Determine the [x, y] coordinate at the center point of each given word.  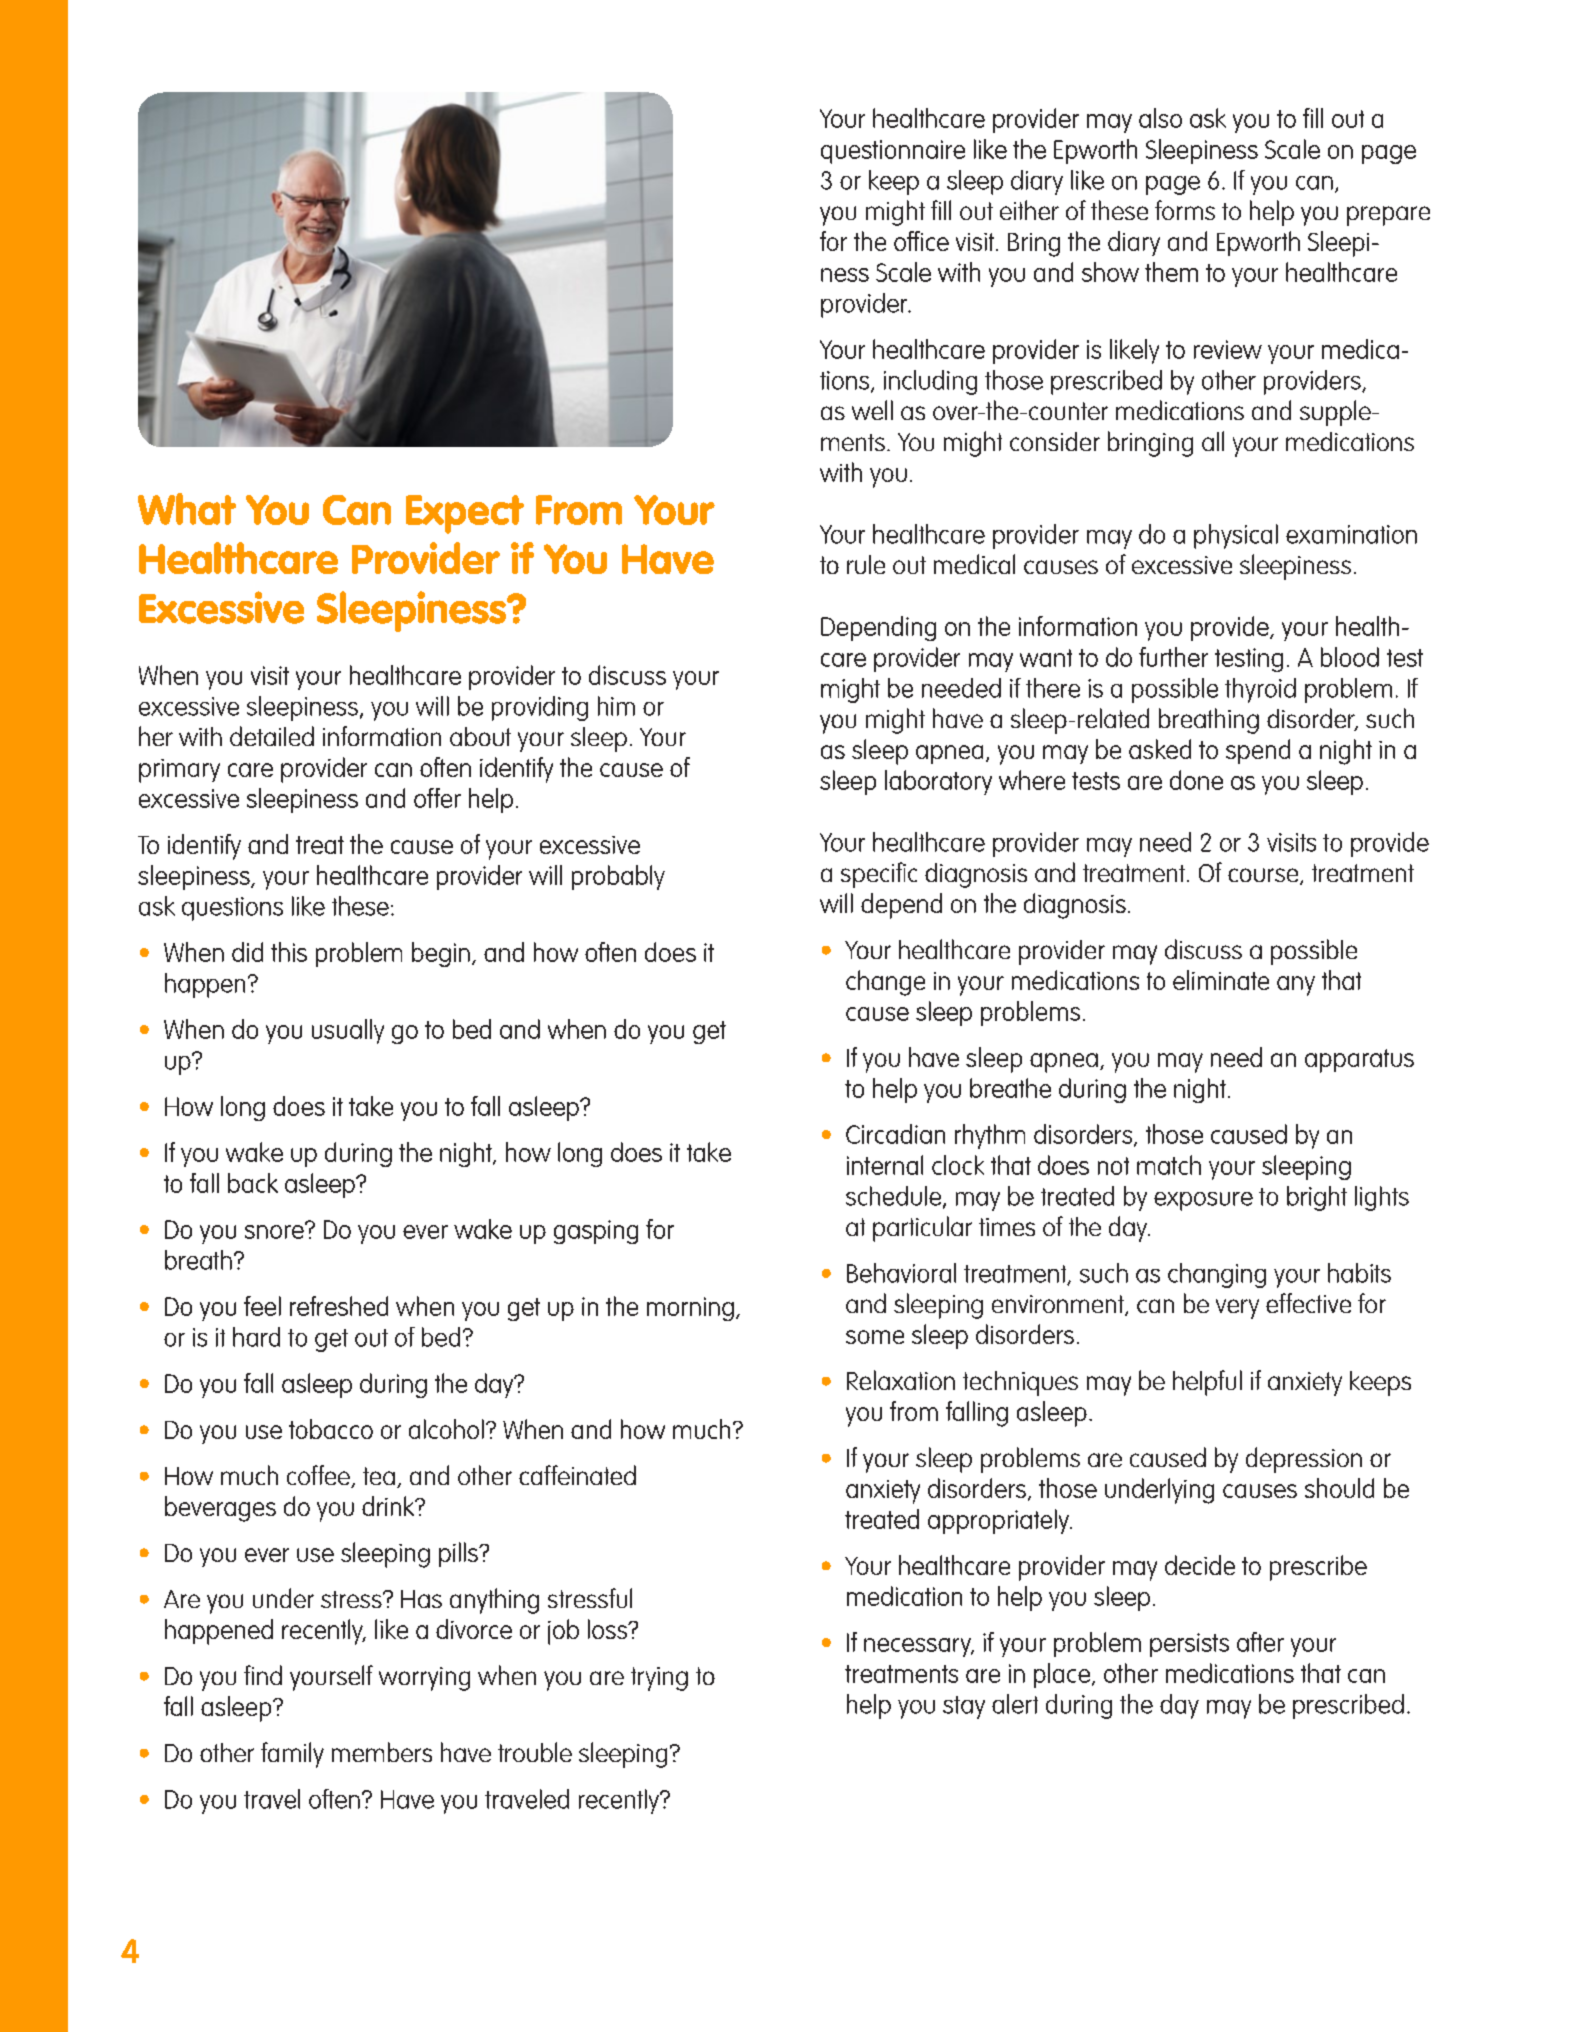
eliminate [1221, 980]
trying [659, 1679]
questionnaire [893, 152]
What [187, 509]
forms [1185, 210]
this [289, 952]
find [263, 1675]
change [885, 983]
